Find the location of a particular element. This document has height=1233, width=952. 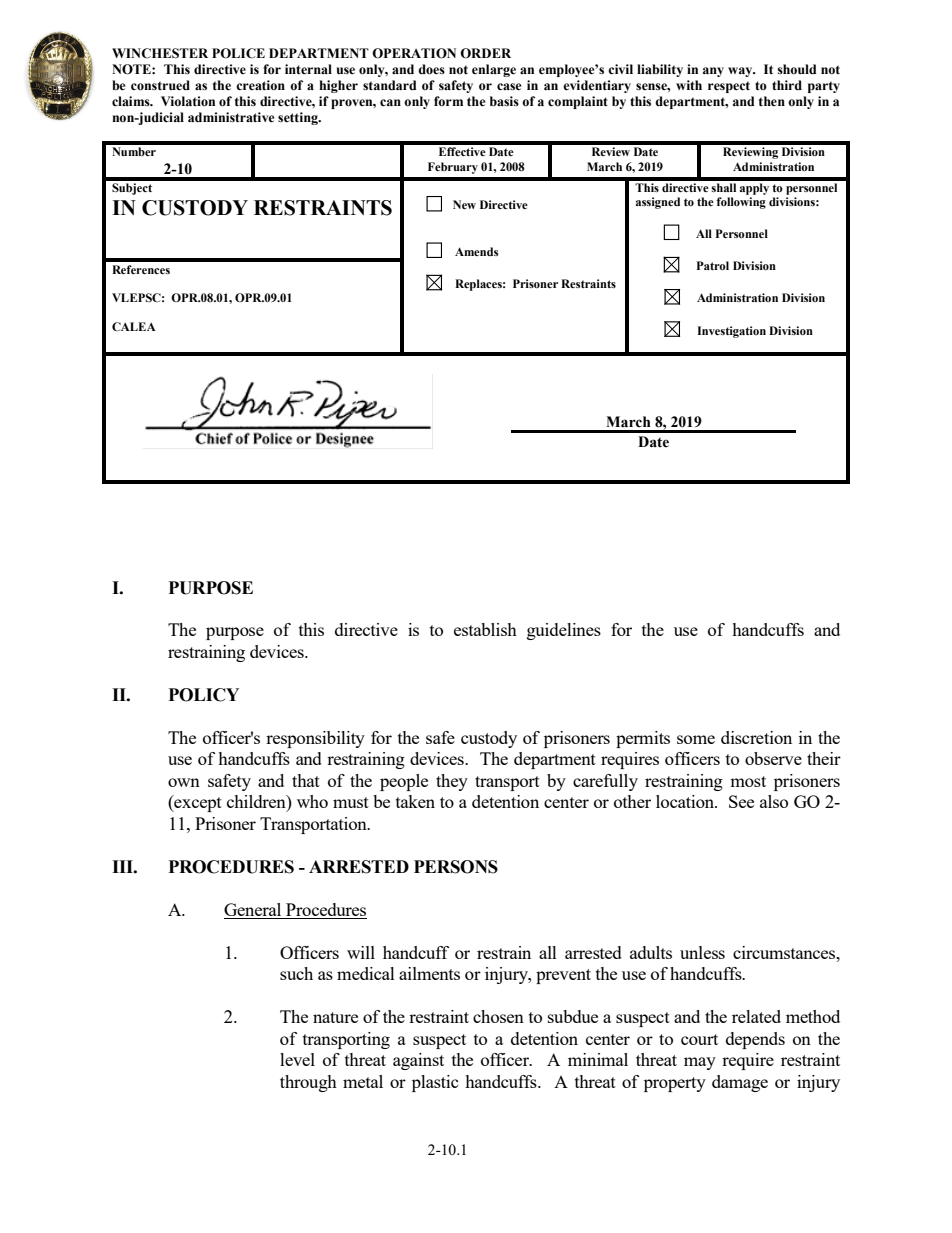

they is located at coordinates (452, 782).
